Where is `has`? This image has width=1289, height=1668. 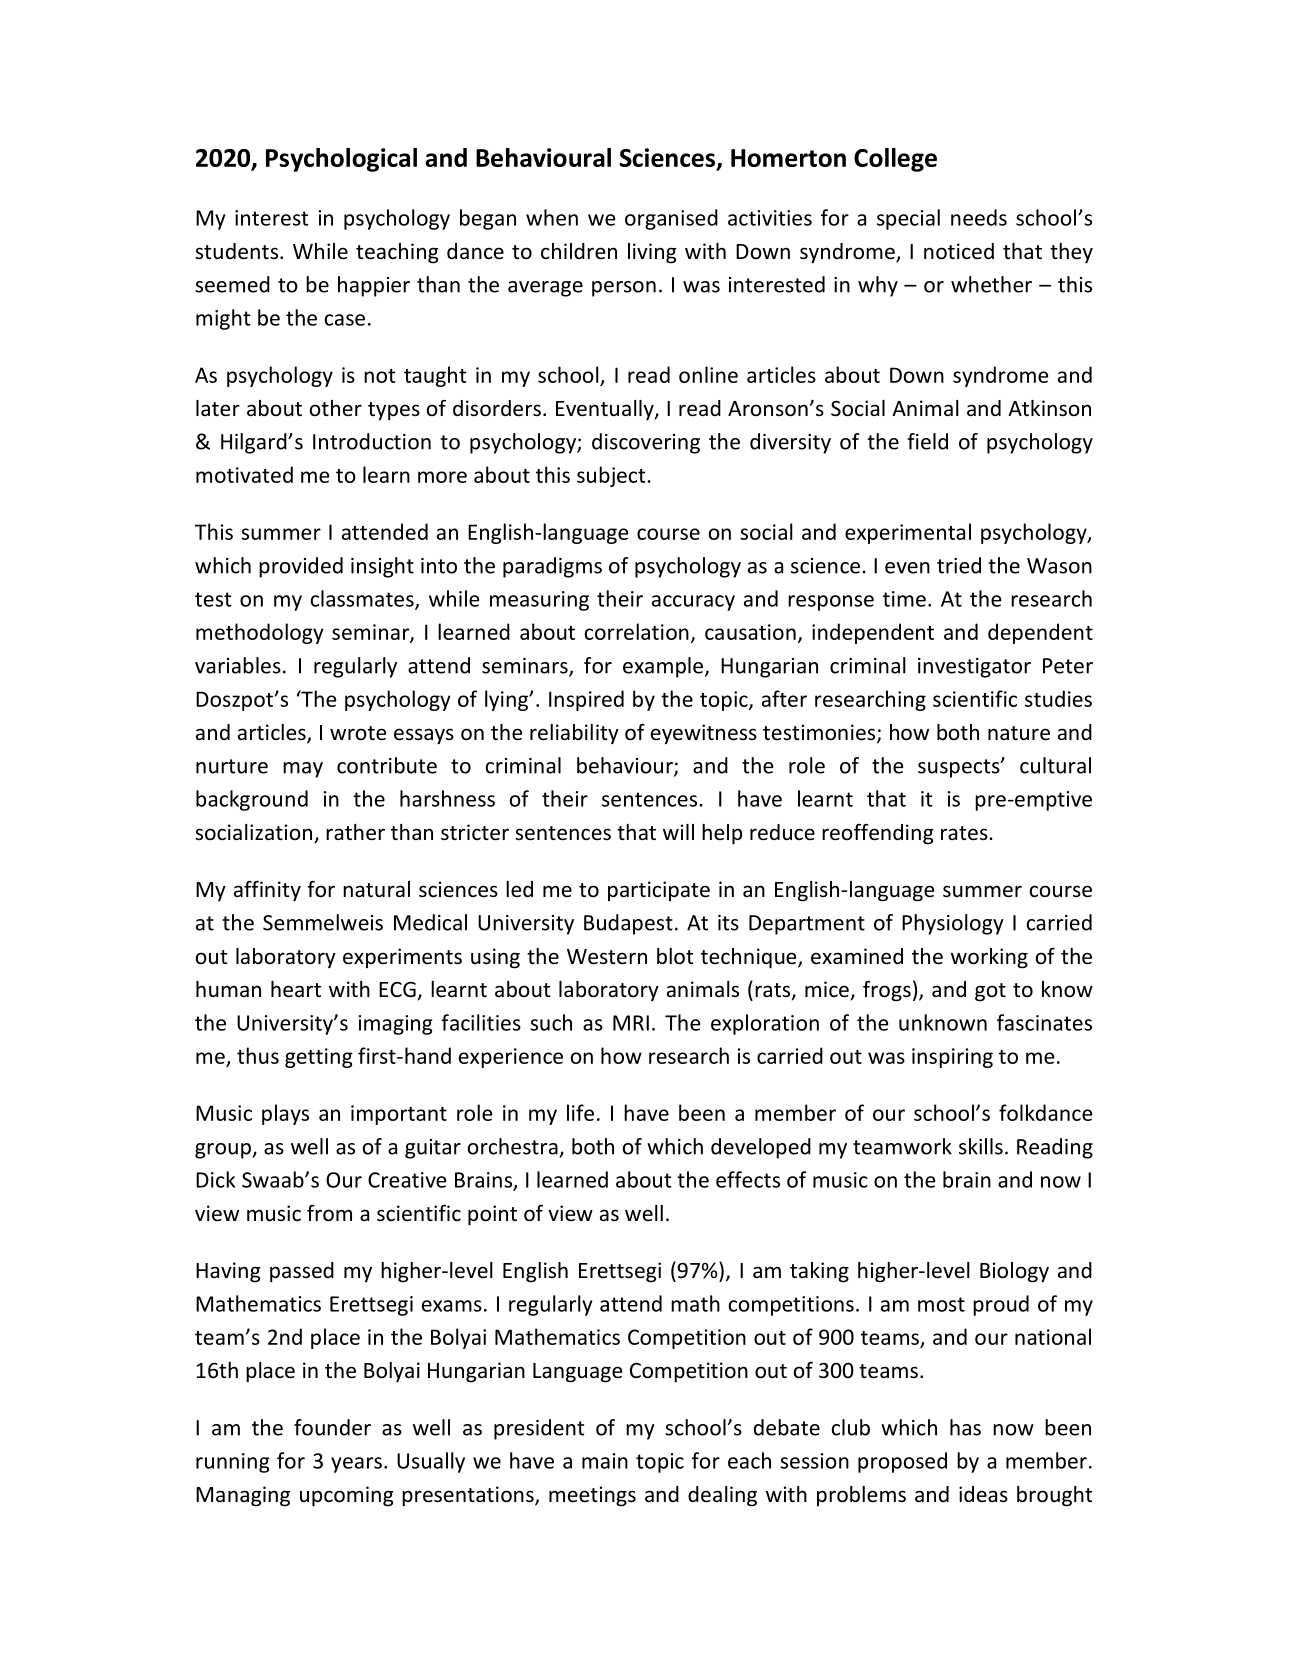 has is located at coordinates (965, 1427).
